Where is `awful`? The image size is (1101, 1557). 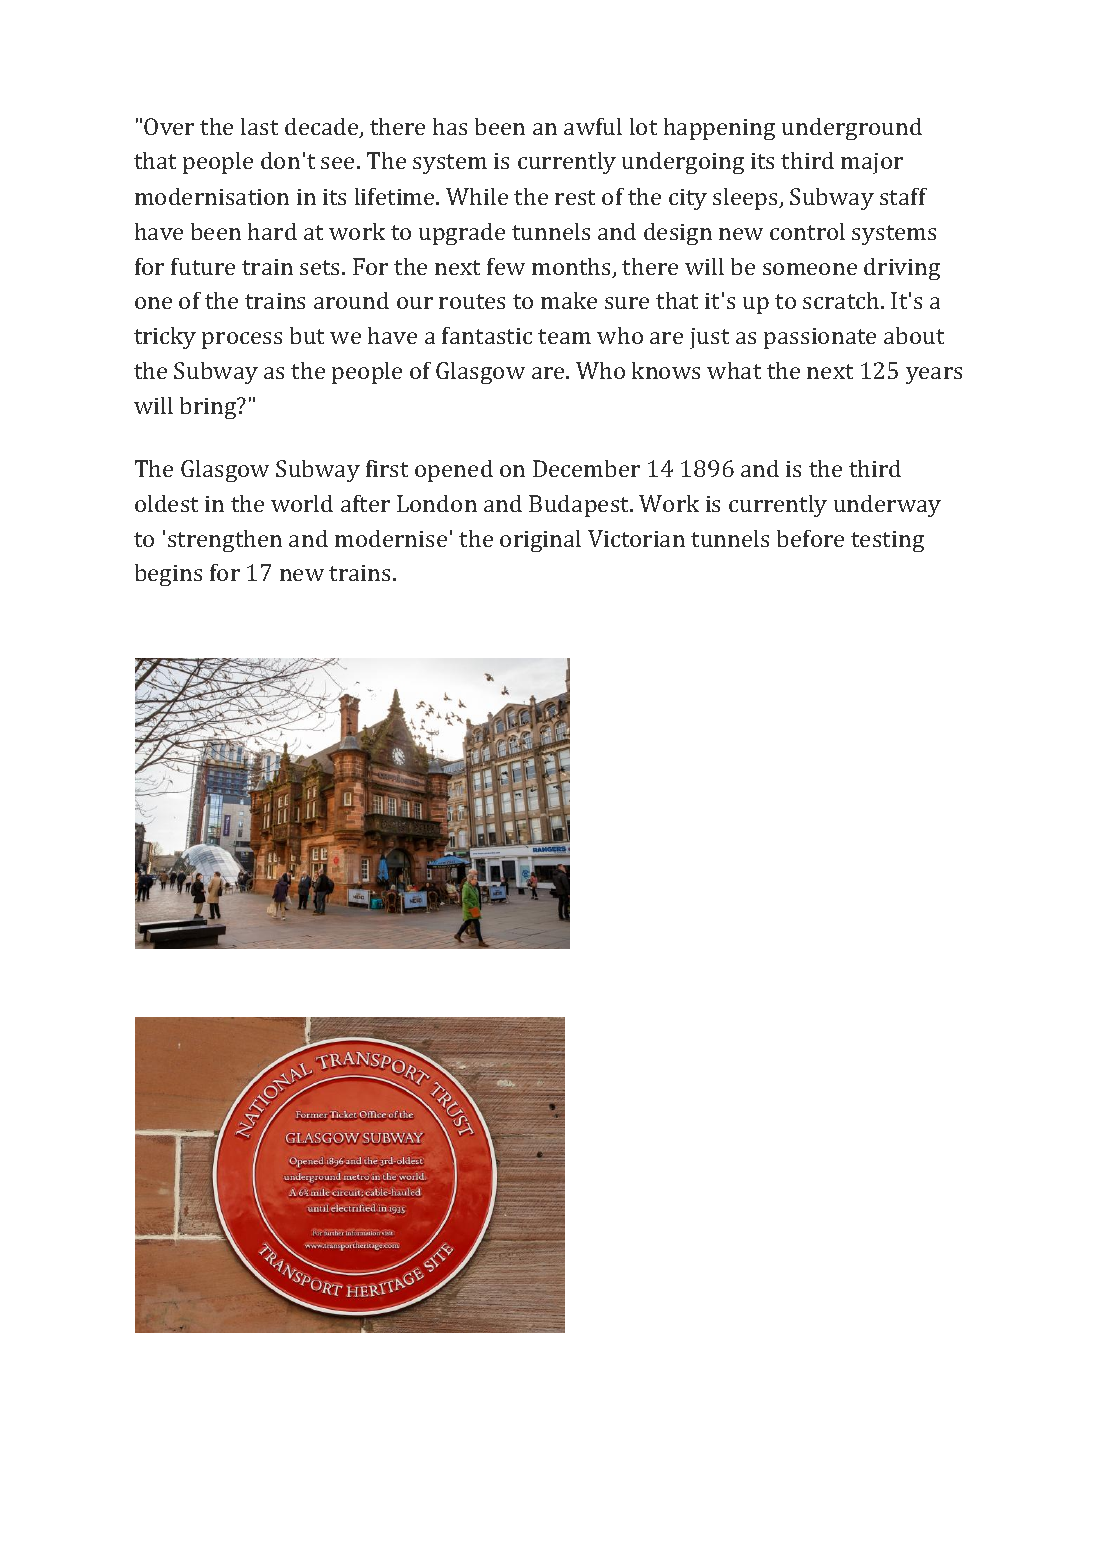
awful is located at coordinates (593, 126).
